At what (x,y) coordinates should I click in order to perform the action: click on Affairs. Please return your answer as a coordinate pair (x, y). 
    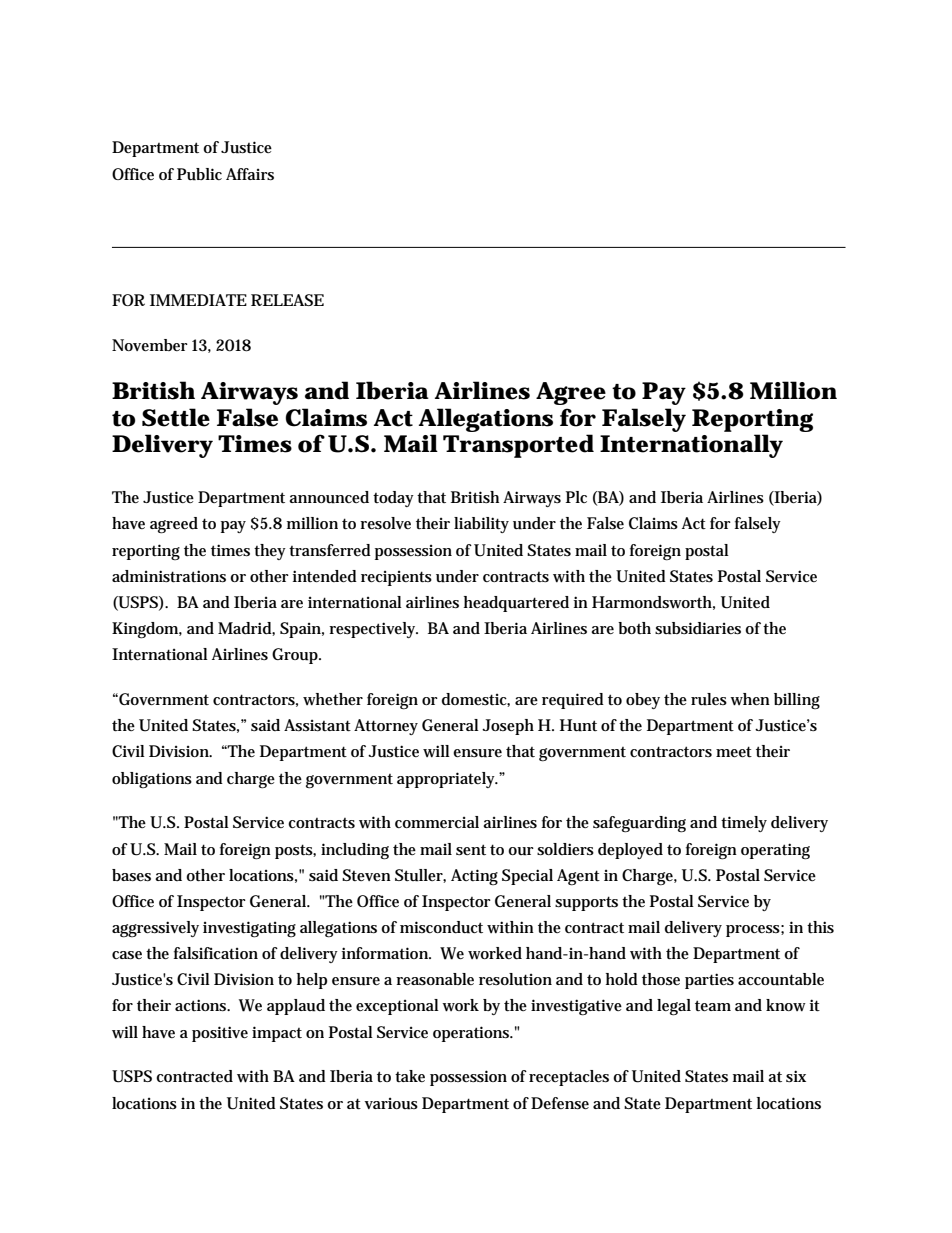
    Looking at the image, I should click on (250, 174).
